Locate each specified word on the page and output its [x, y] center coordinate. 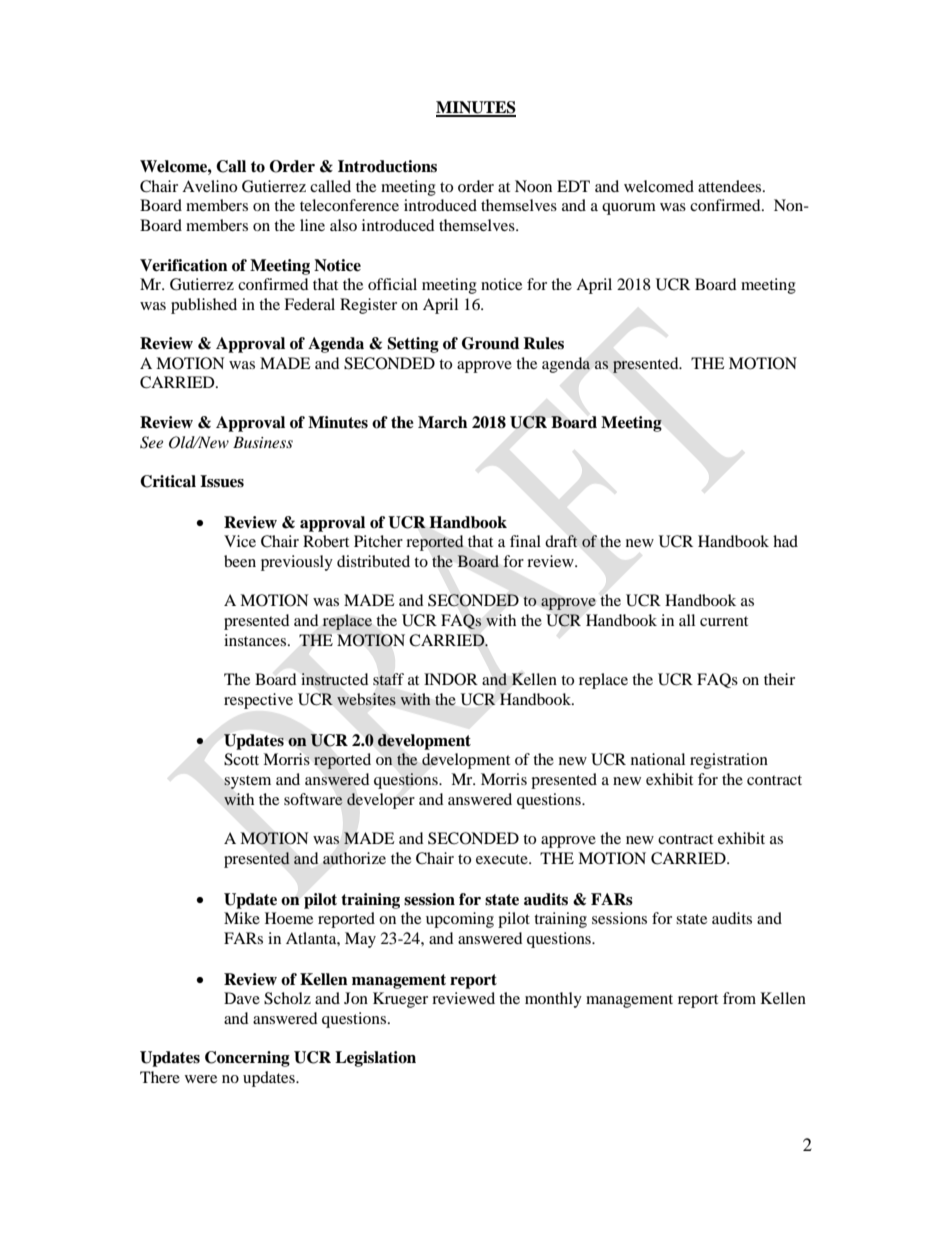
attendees [731, 186]
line [312, 225]
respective [258, 701]
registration [729, 761]
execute [503, 859]
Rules [543, 343]
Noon [533, 186]
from [739, 998]
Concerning [247, 1059]
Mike [242, 918]
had [785, 541]
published [204, 306]
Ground [490, 343]
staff [388, 679]
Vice [240, 541]
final [525, 541]
